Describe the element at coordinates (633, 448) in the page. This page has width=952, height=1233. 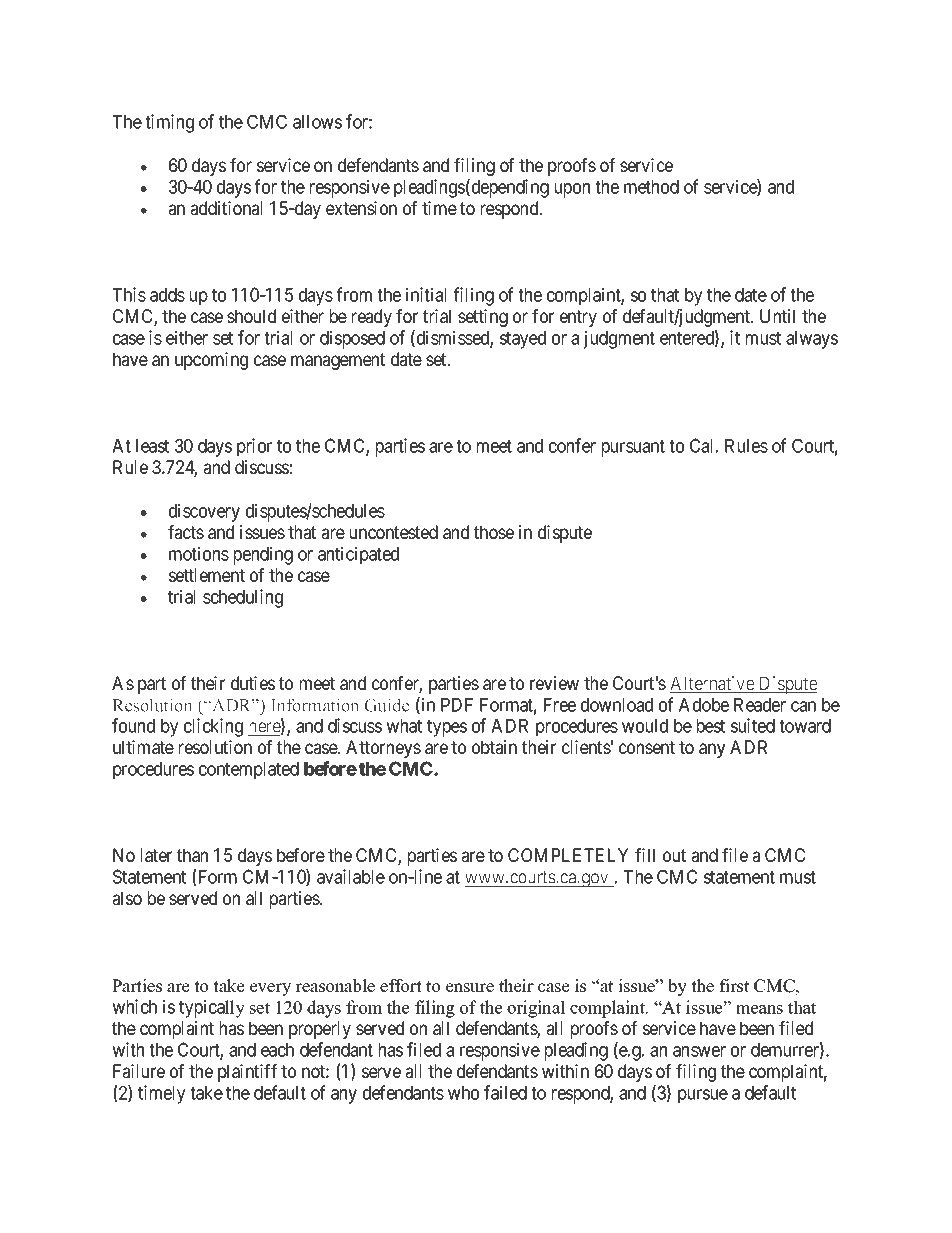
I see `pursuant` at that location.
